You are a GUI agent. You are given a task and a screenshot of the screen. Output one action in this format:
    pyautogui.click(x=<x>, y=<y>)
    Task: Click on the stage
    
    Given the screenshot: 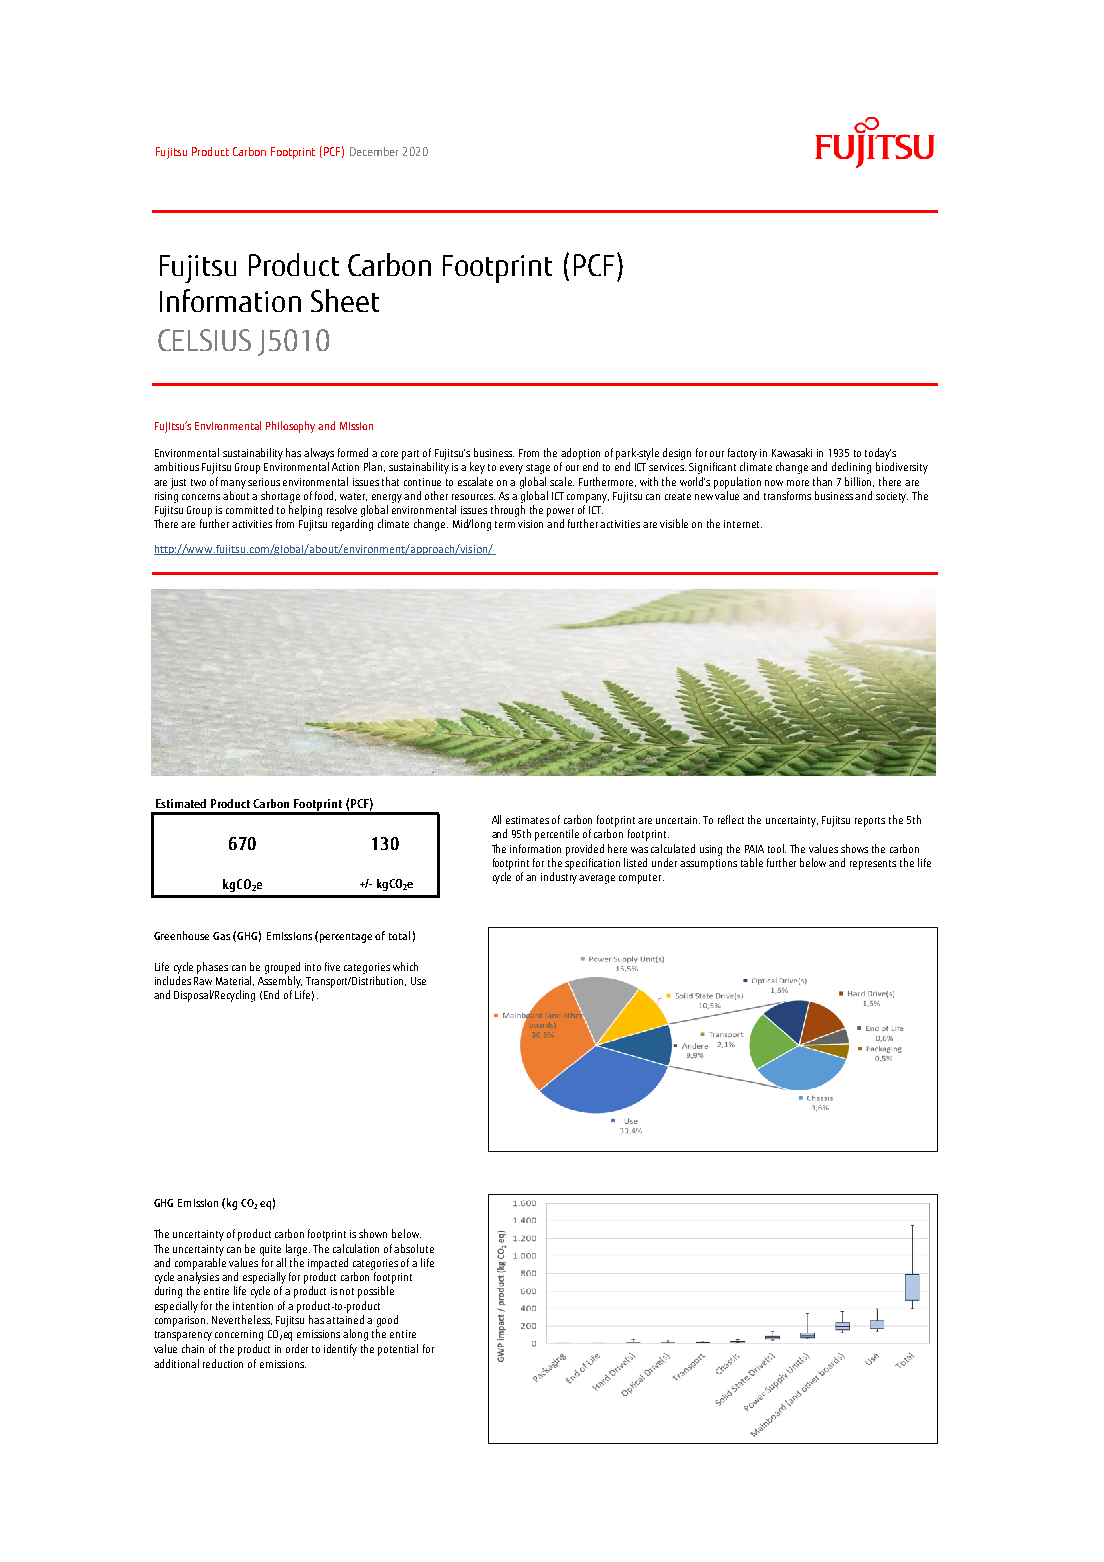 What is the action you would take?
    pyautogui.click(x=538, y=469)
